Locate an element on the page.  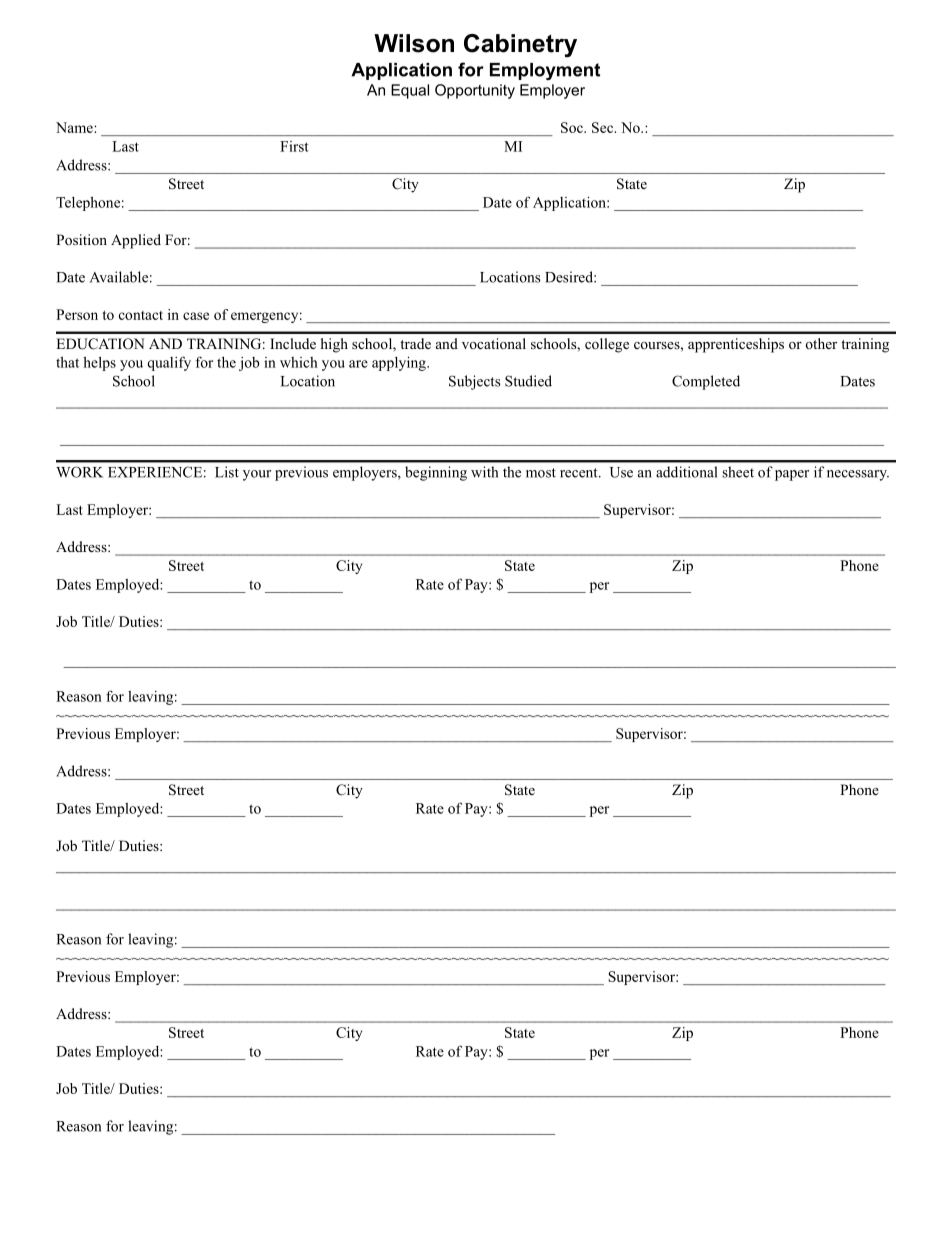
other is located at coordinates (821, 343).
